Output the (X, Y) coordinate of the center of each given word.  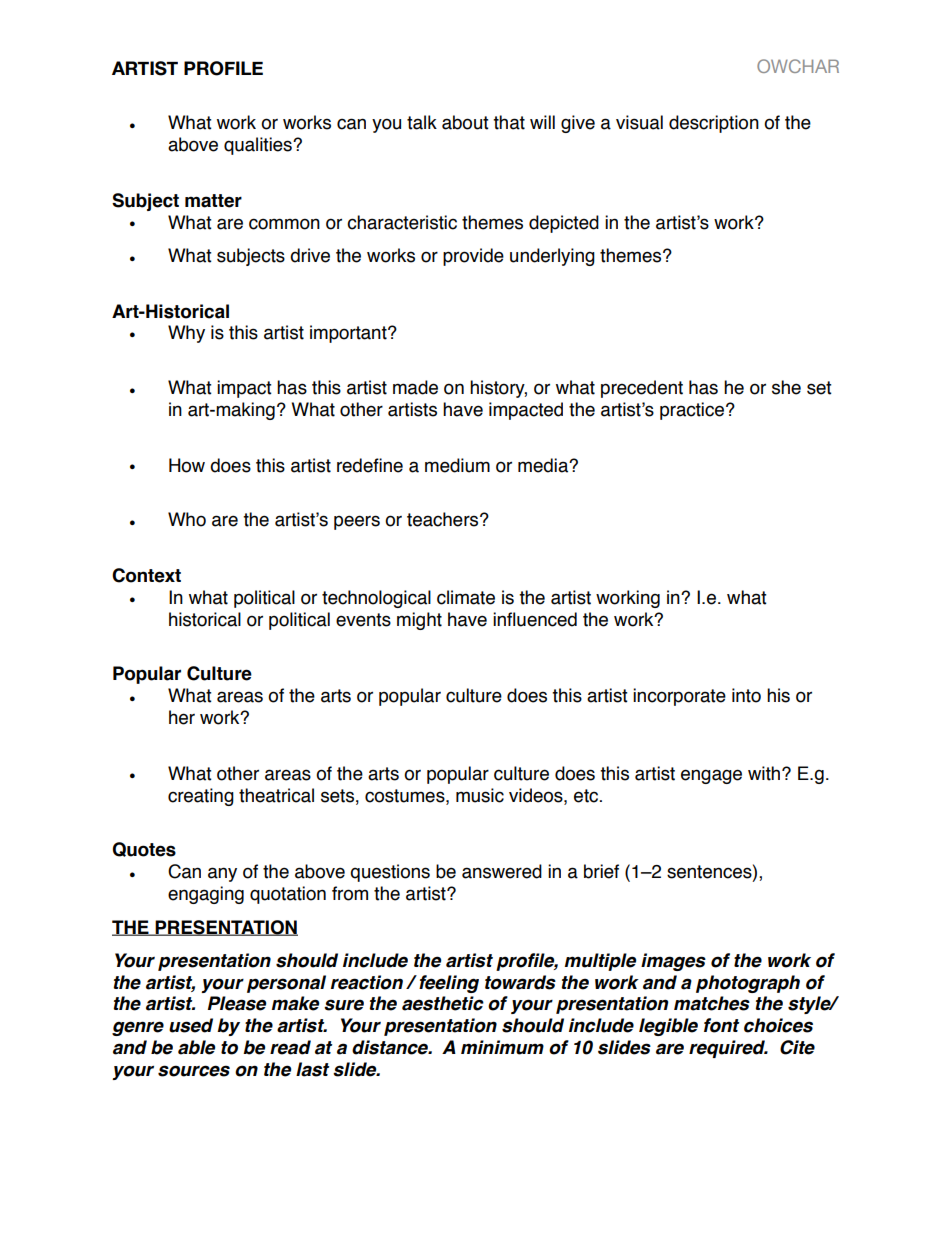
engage (711, 776)
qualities (259, 146)
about (465, 122)
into (746, 695)
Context (146, 575)
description (714, 124)
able (196, 1047)
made (415, 387)
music (480, 795)
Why (186, 334)
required (728, 1049)
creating (201, 797)
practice (692, 411)
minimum (502, 1047)
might (419, 621)
